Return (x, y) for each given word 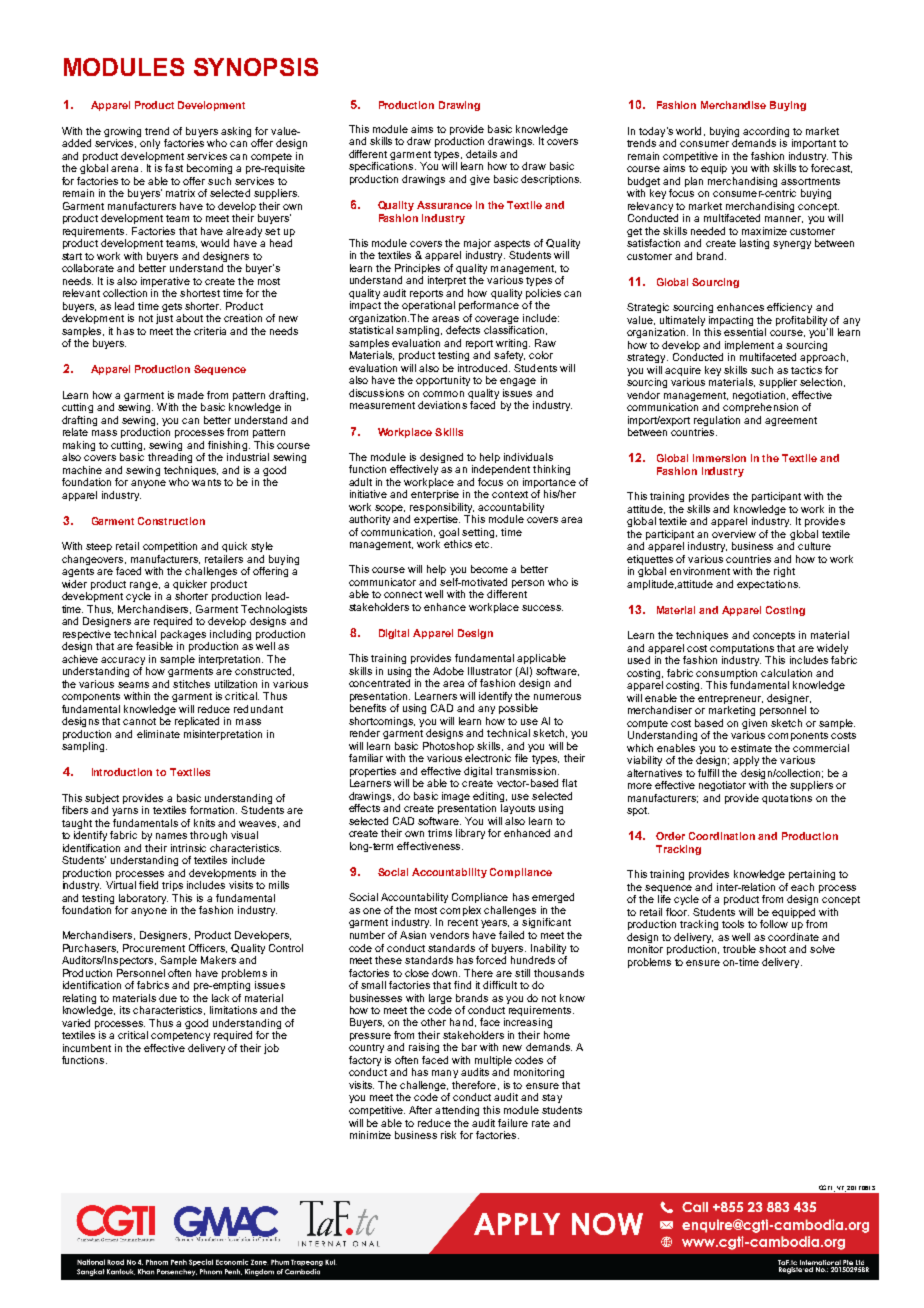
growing (122, 132)
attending (457, 1111)
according (766, 132)
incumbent (87, 1048)
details (481, 154)
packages (183, 635)
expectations (768, 585)
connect (403, 594)
